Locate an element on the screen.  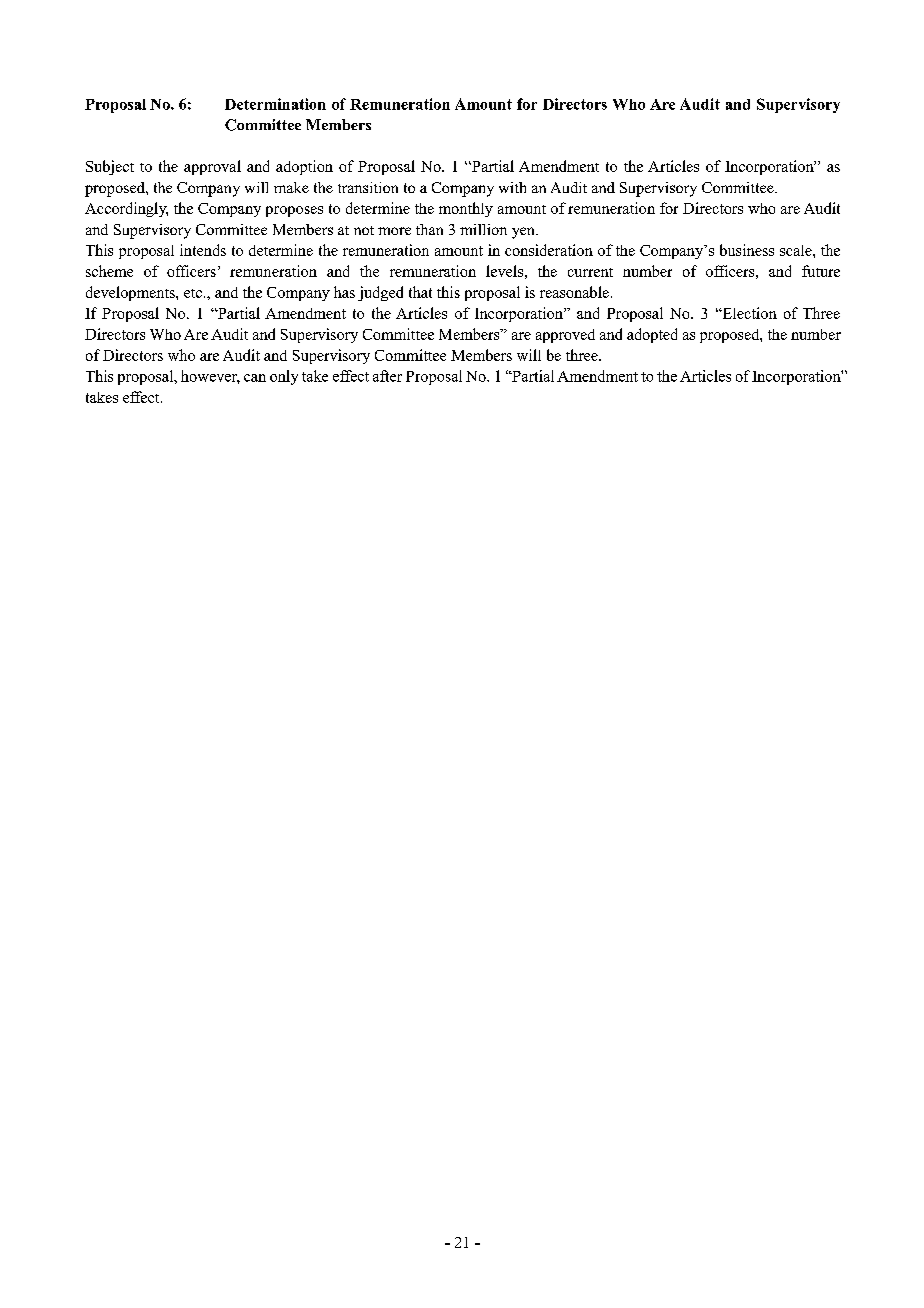
monthly is located at coordinates (466, 209).
